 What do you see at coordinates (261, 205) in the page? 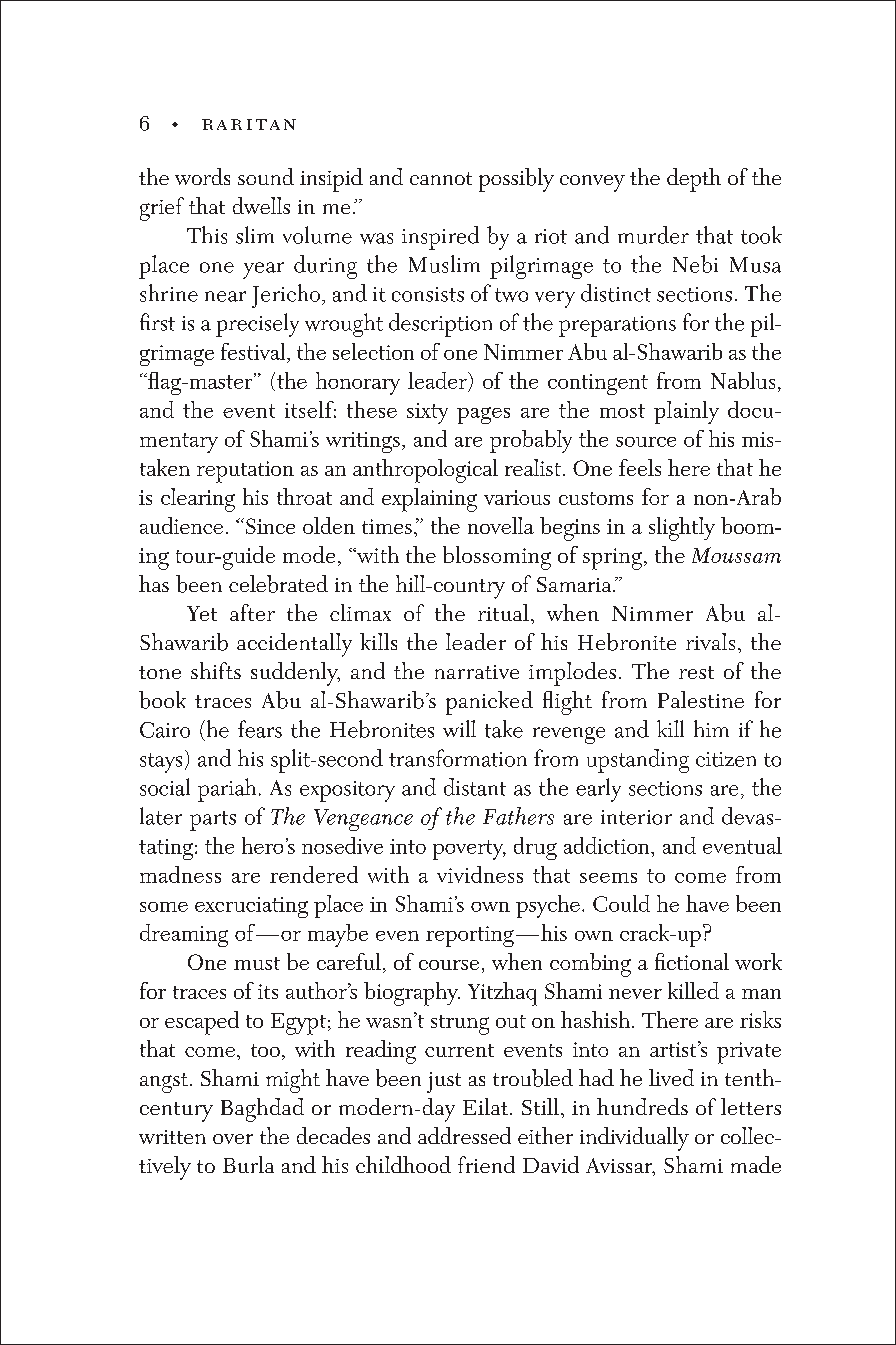
I see `dwells` at bounding box center [261, 205].
